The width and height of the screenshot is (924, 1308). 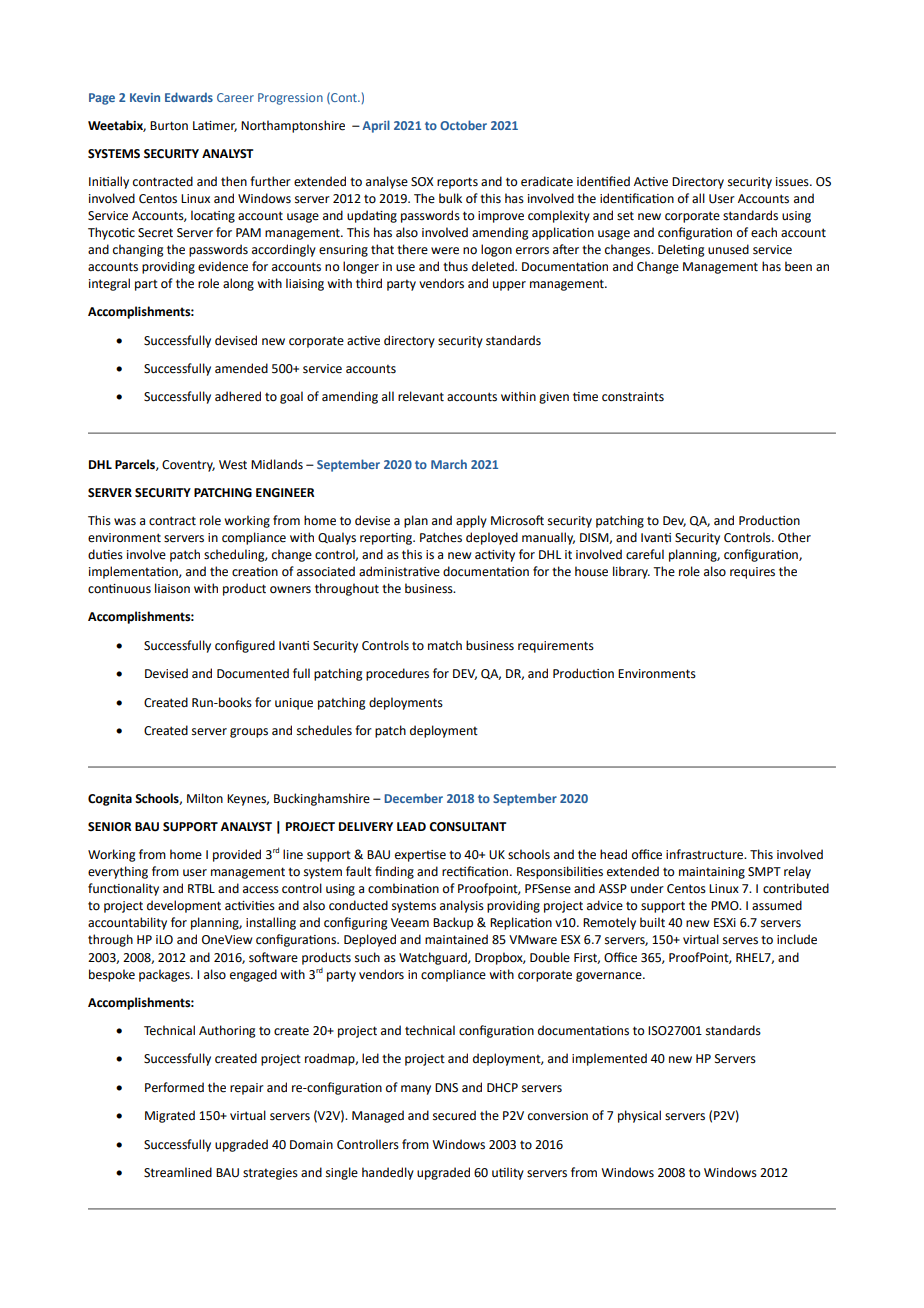 What do you see at coordinates (793, 182) in the screenshot?
I see `issues` at bounding box center [793, 182].
